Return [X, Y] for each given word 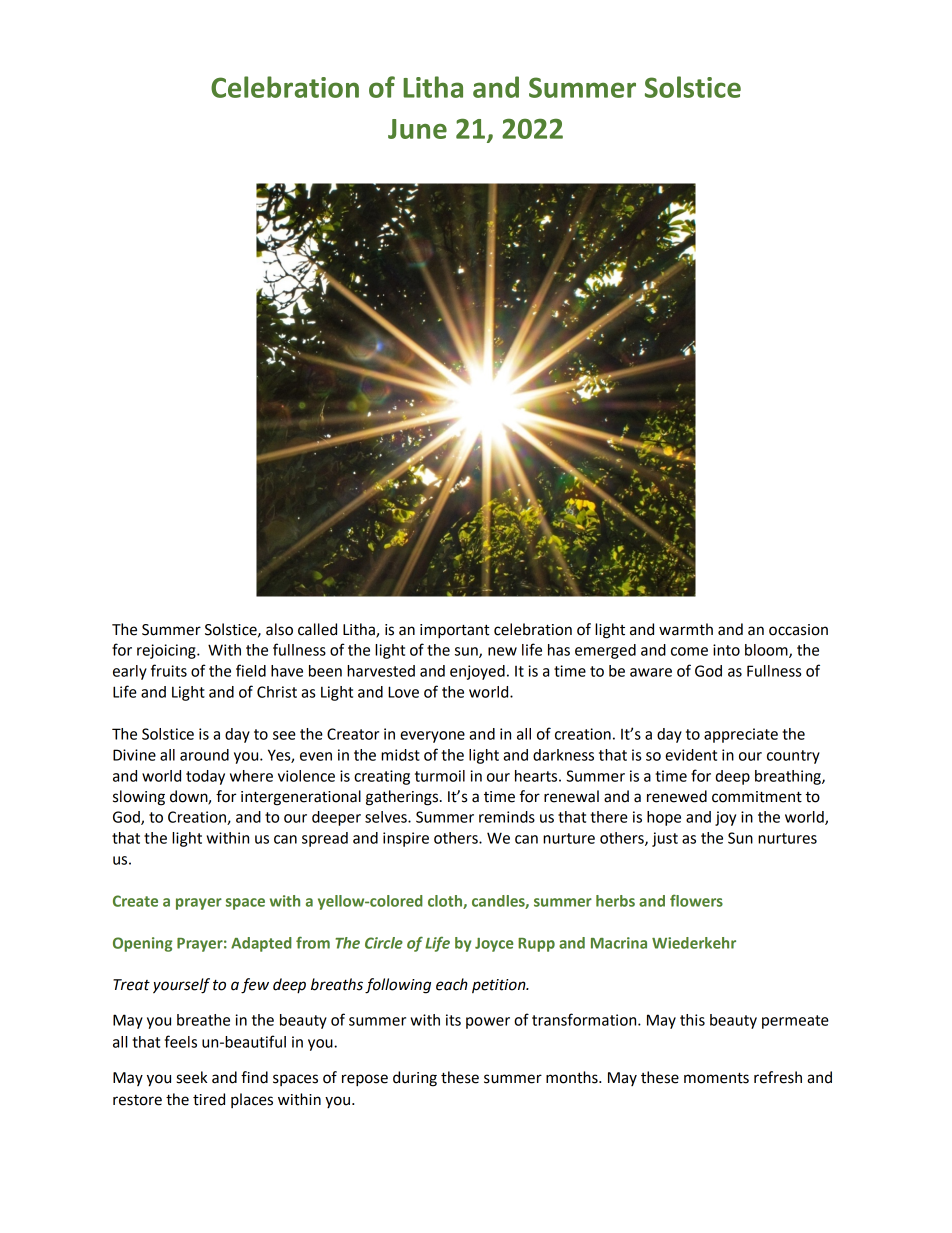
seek [191, 1077]
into [726, 650]
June [417, 129]
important [455, 631]
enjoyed [477, 672]
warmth [686, 629]
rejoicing [167, 651]
